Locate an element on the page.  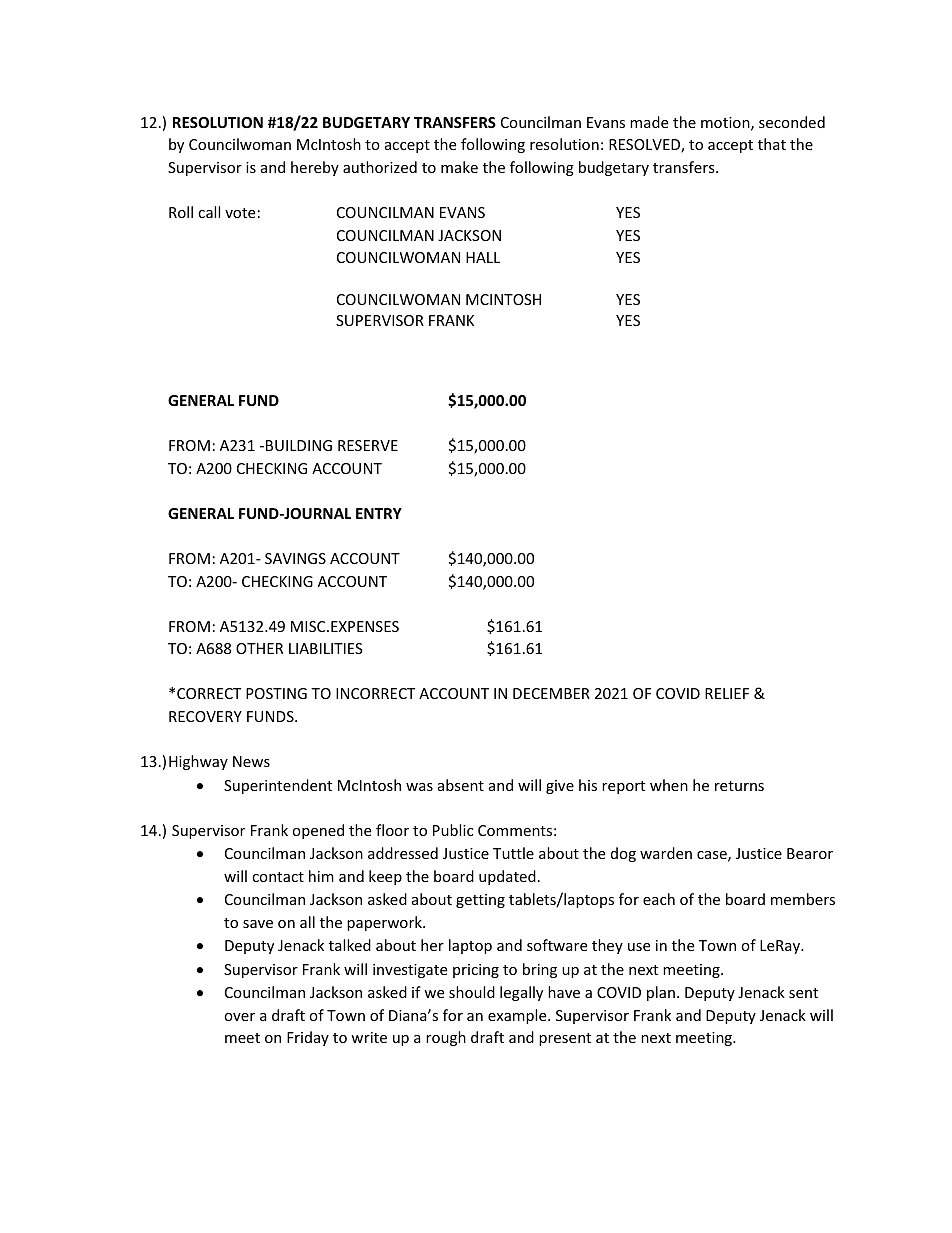
make is located at coordinates (459, 167).
